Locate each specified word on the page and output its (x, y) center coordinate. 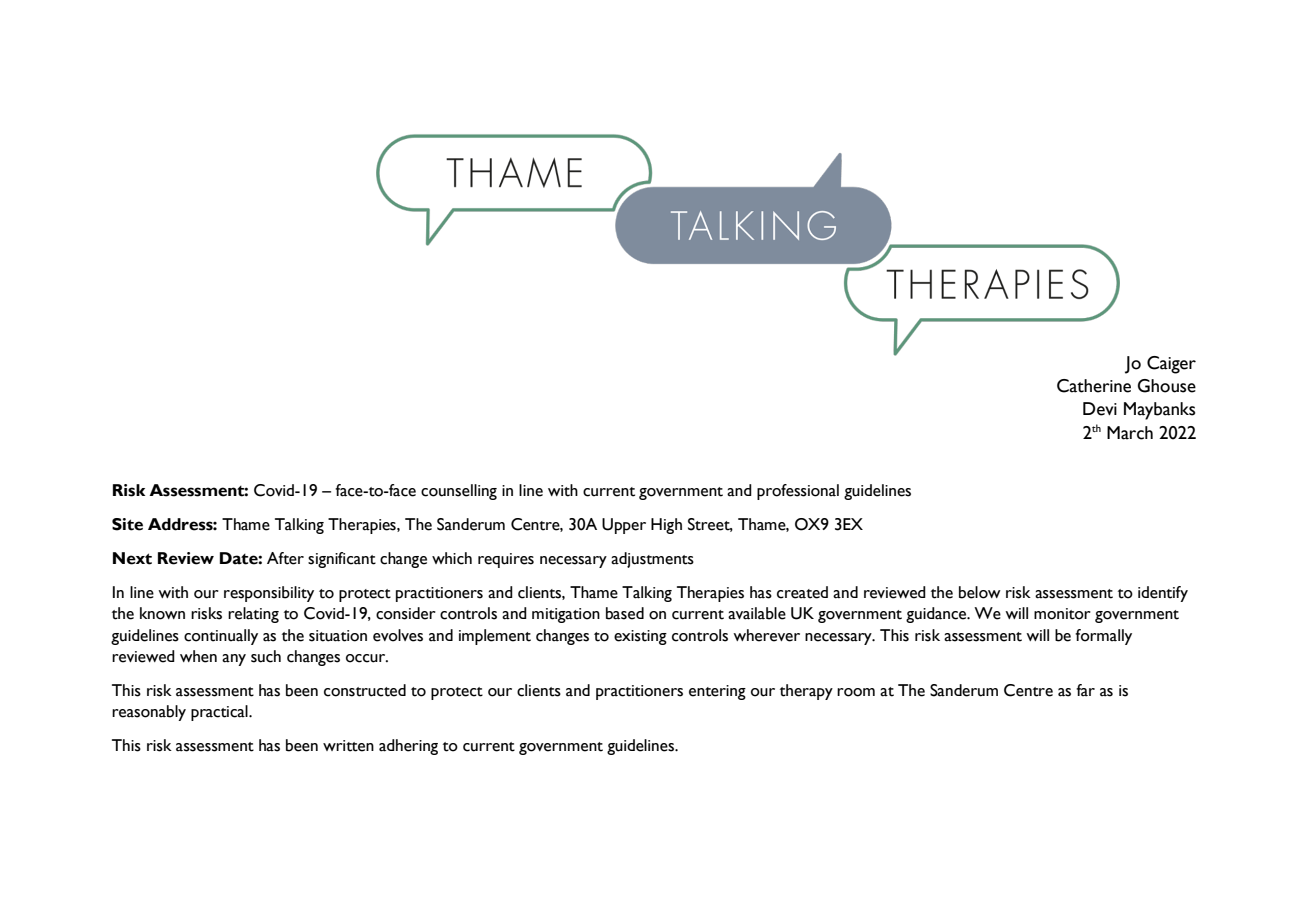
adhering (408, 747)
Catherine (1094, 386)
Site (127, 524)
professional (798, 492)
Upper (624, 526)
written (348, 746)
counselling (459, 492)
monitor (1062, 614)
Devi (1100, 409)
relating (253, 615)
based (625, 613)
